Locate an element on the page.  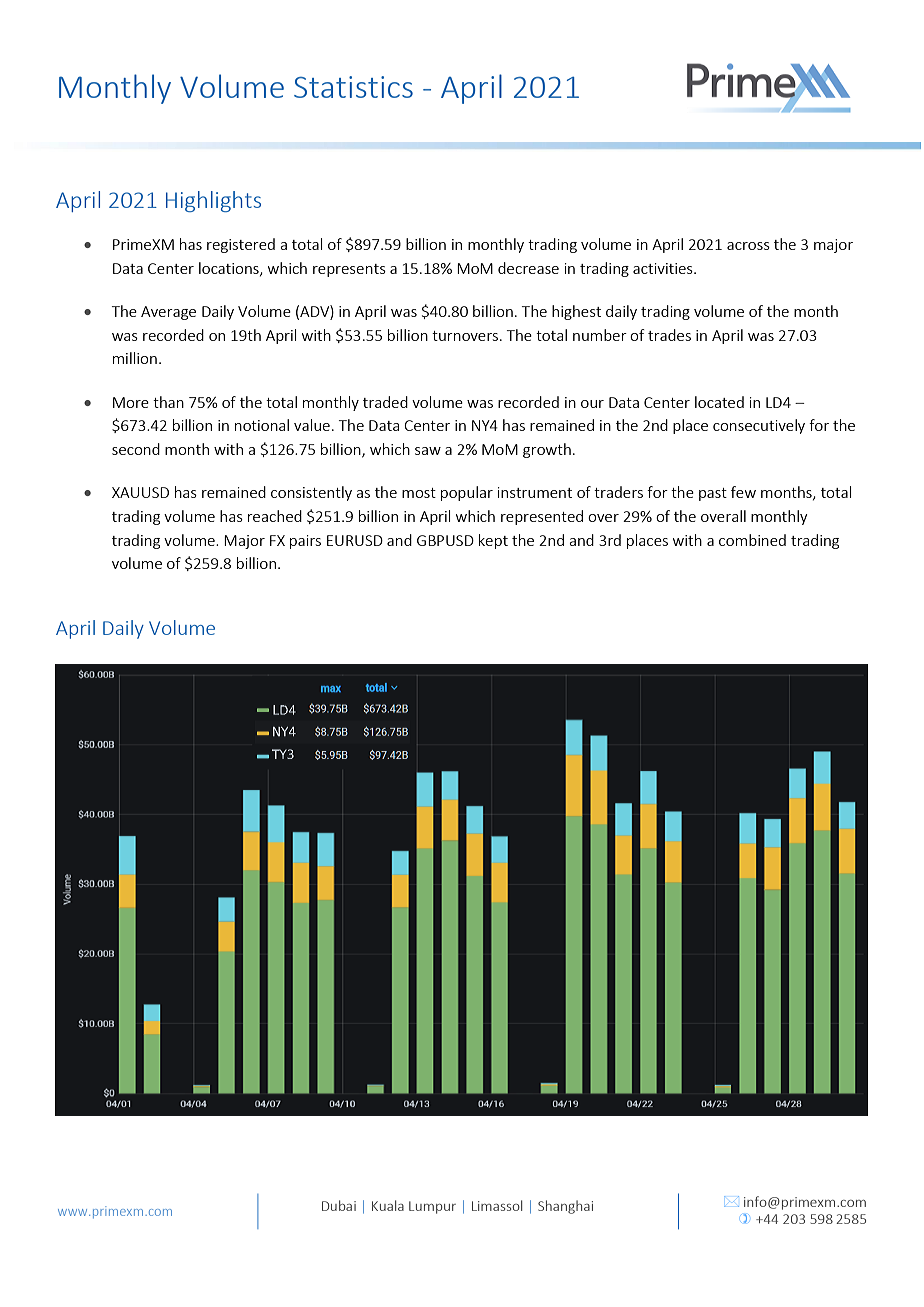
Dubai is located at coordinates (339, 1205).
